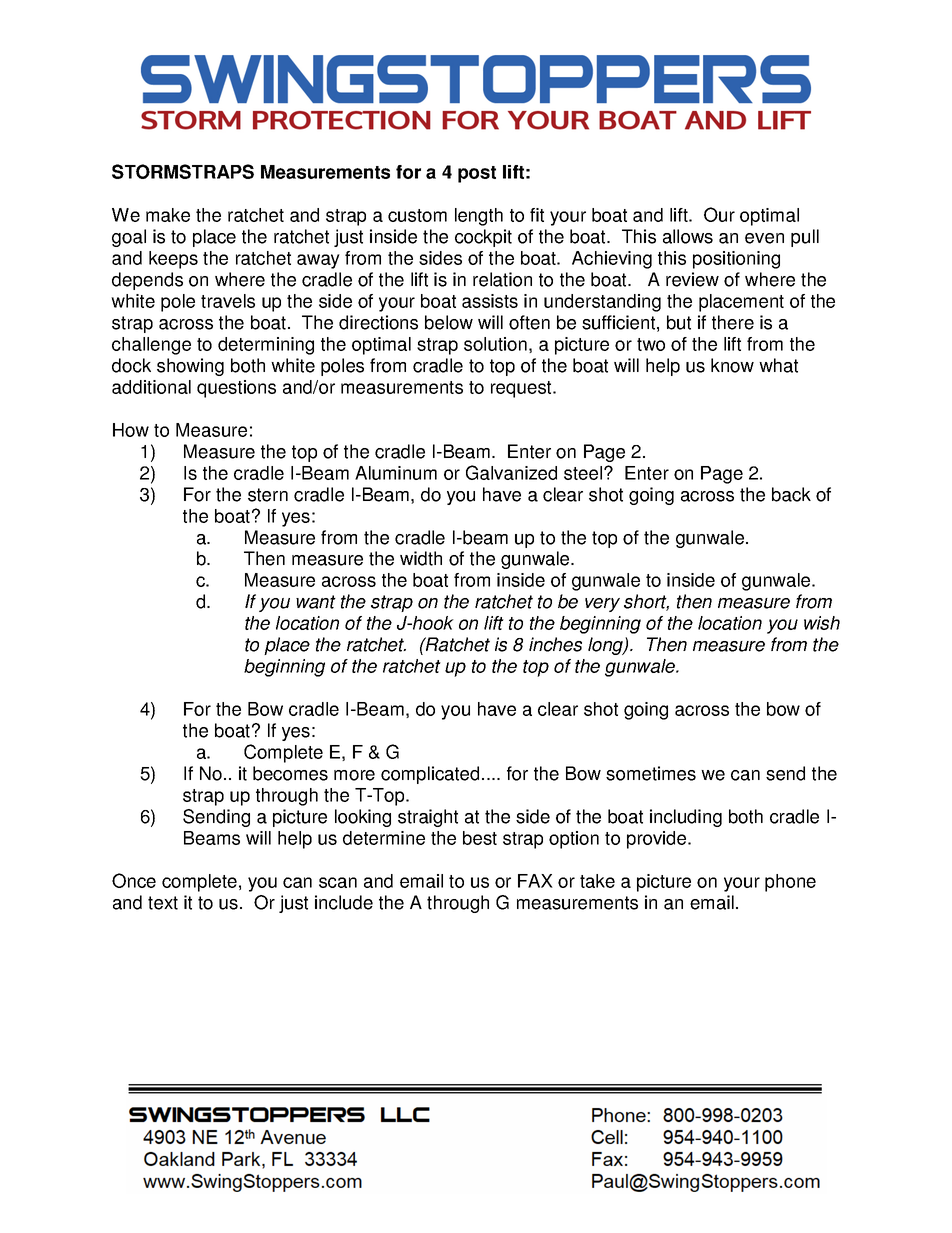 Image resolution: width=952 pixels, height=1233 pixels. Describe the element at coordinates (168, 215) in the image. I see `make` at that location.
